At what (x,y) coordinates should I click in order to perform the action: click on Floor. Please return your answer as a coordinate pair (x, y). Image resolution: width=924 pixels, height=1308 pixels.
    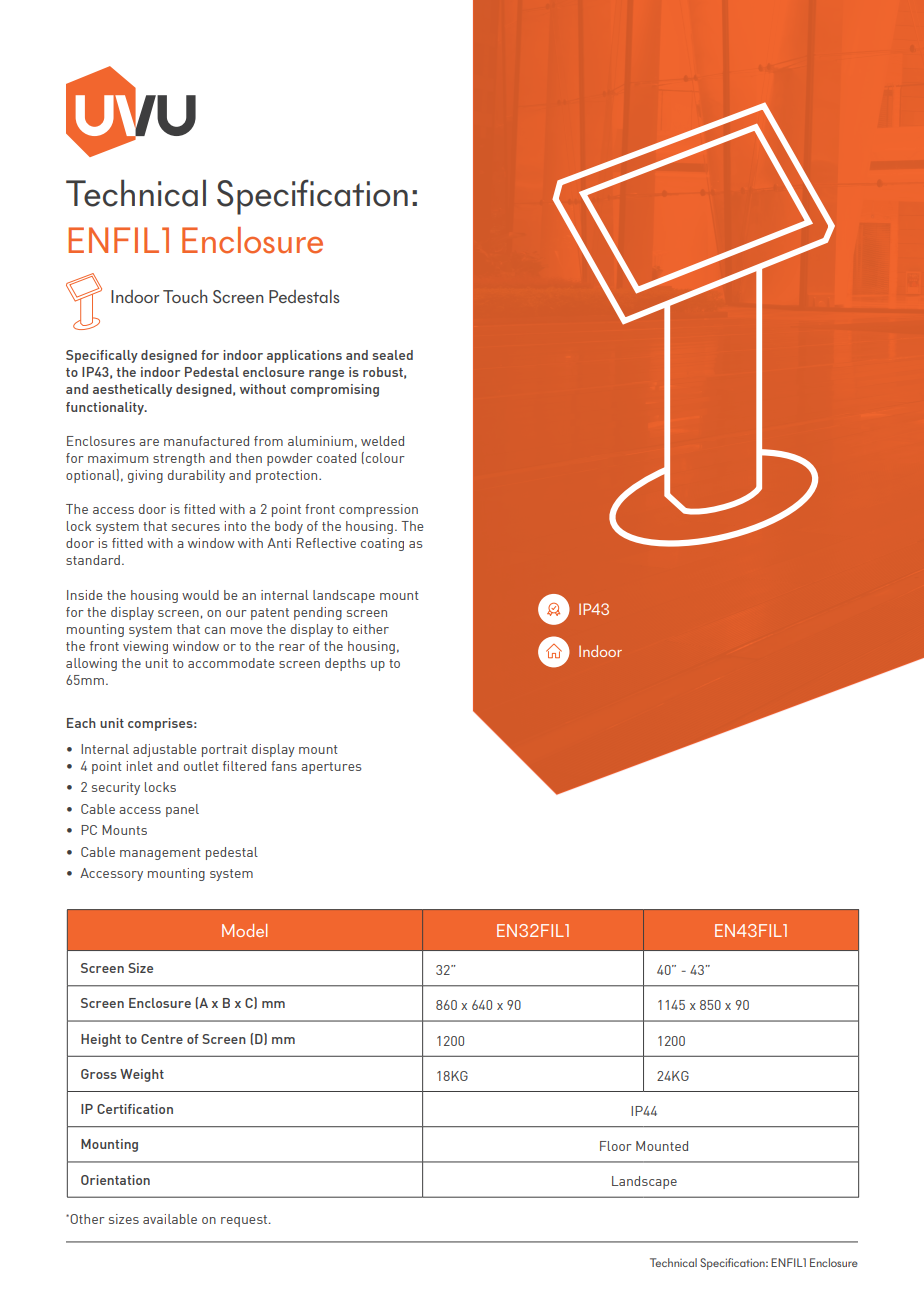
    Looking at the image, I should click on (616, 1146).
